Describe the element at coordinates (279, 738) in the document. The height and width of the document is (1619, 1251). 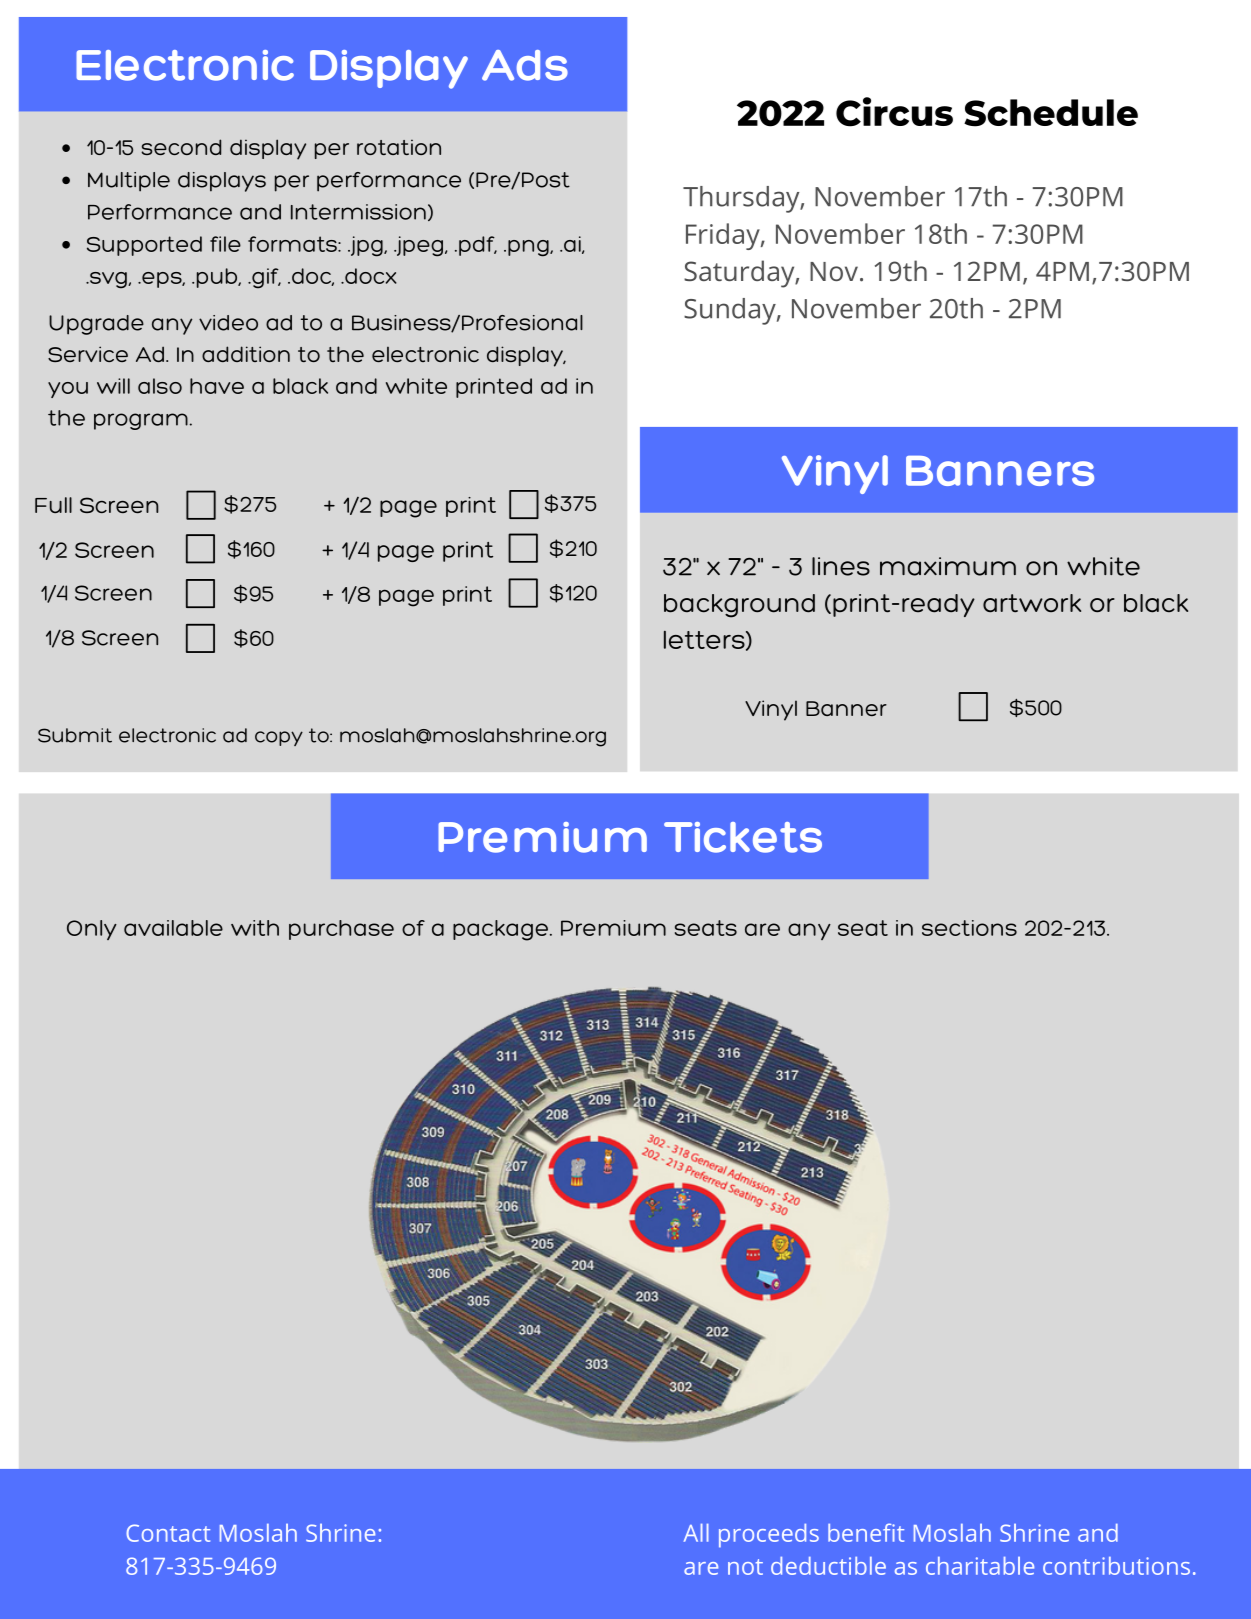
I see `copy` at that location.
